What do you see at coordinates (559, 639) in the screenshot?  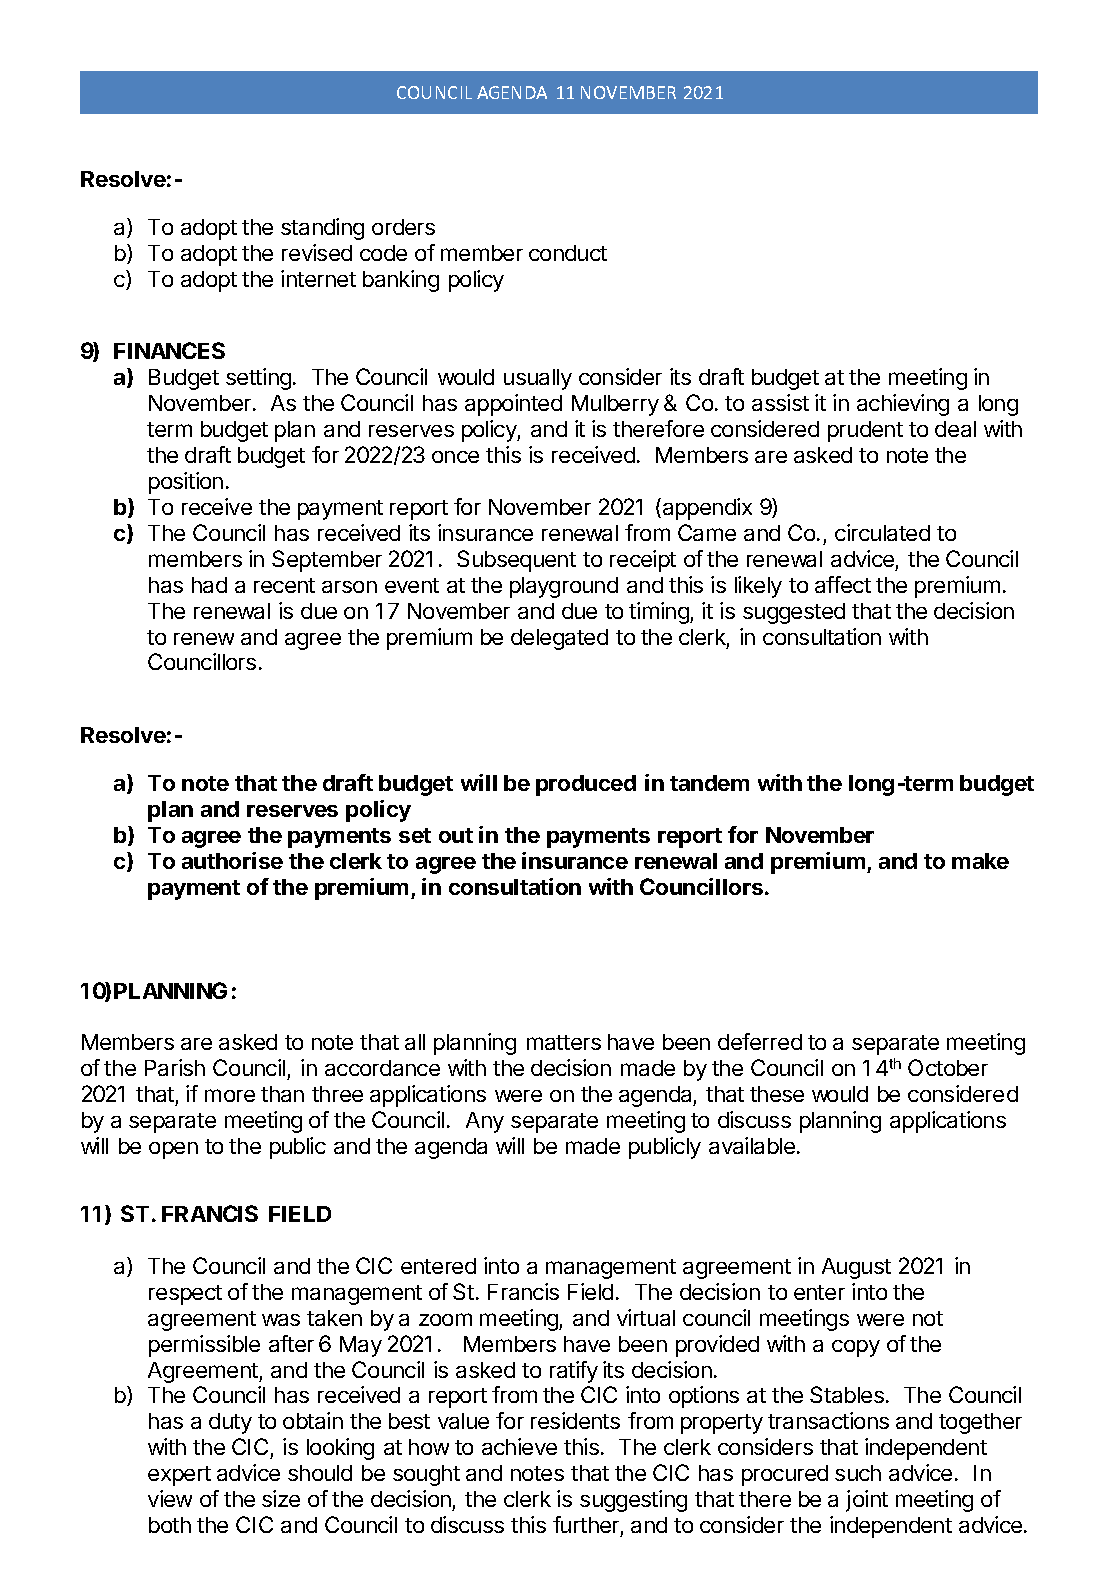 I see `delegated` at bounding box center [559, 639].
